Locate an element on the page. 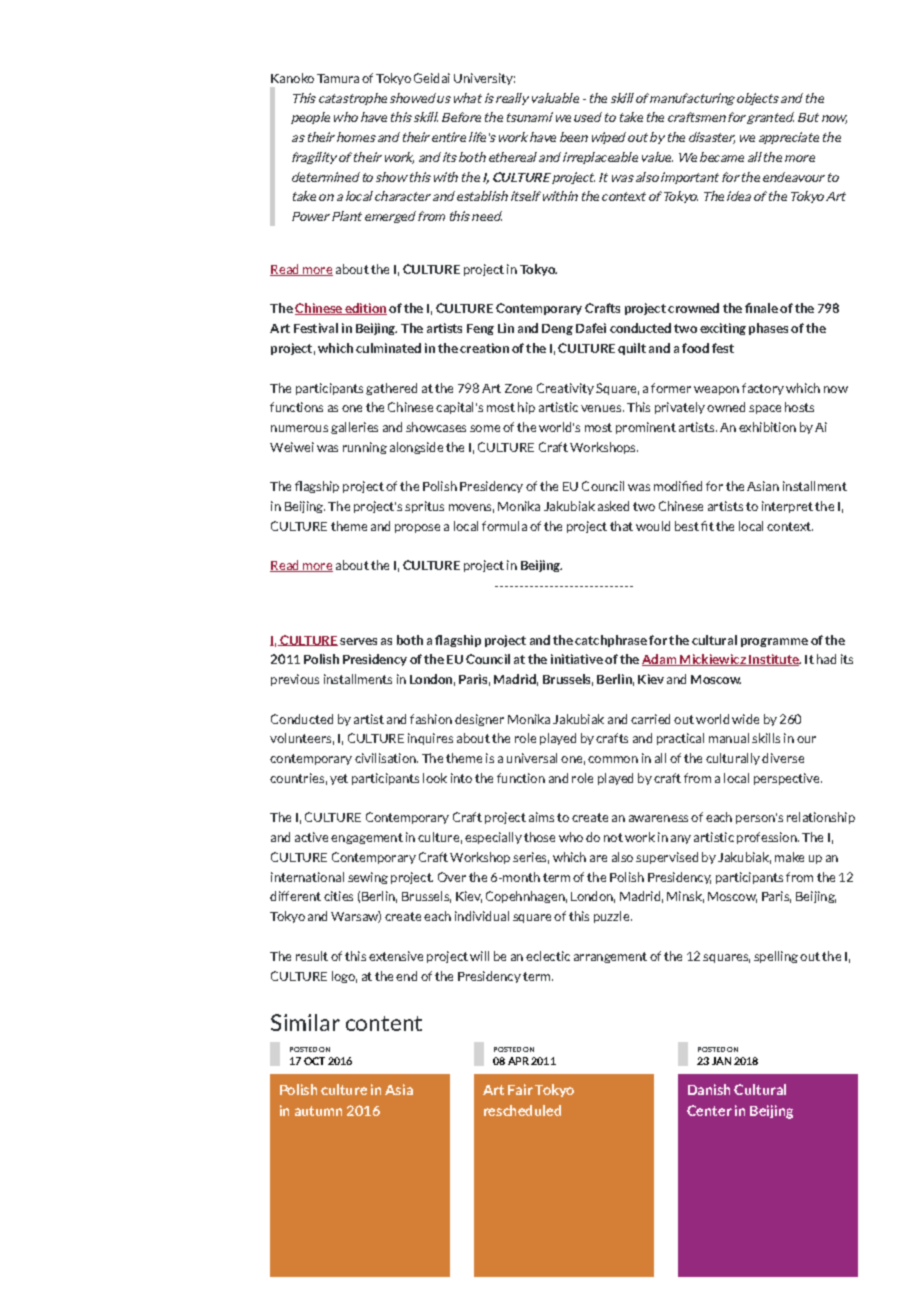 Image resolution: width=924 pixels, height=1308 pixels. initiative is located at coordinates (577, 659).
